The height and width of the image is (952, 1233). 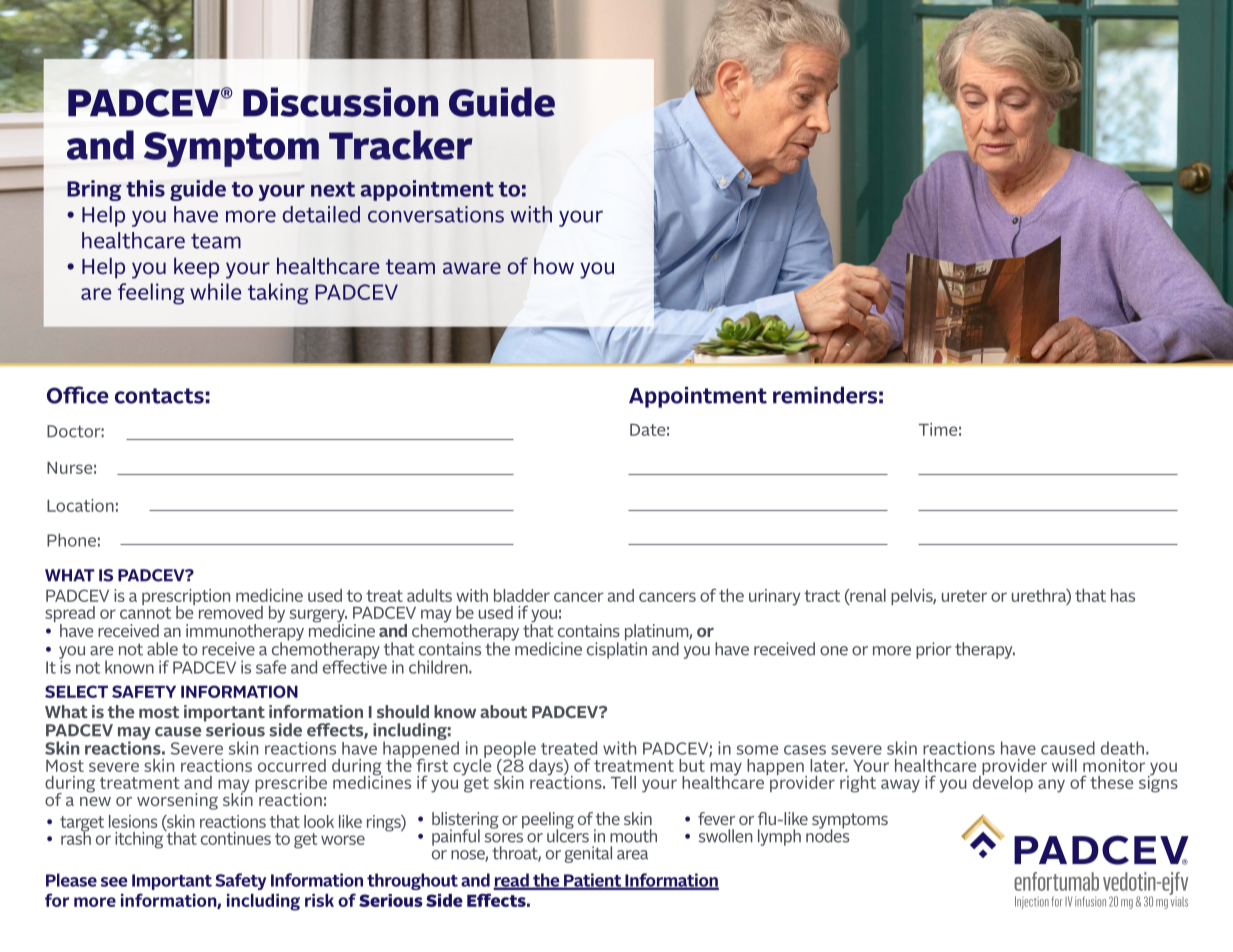 What do you see at coordinates (522, 595) in the image?
I see `bladder` at bounding box center [522, 595].
